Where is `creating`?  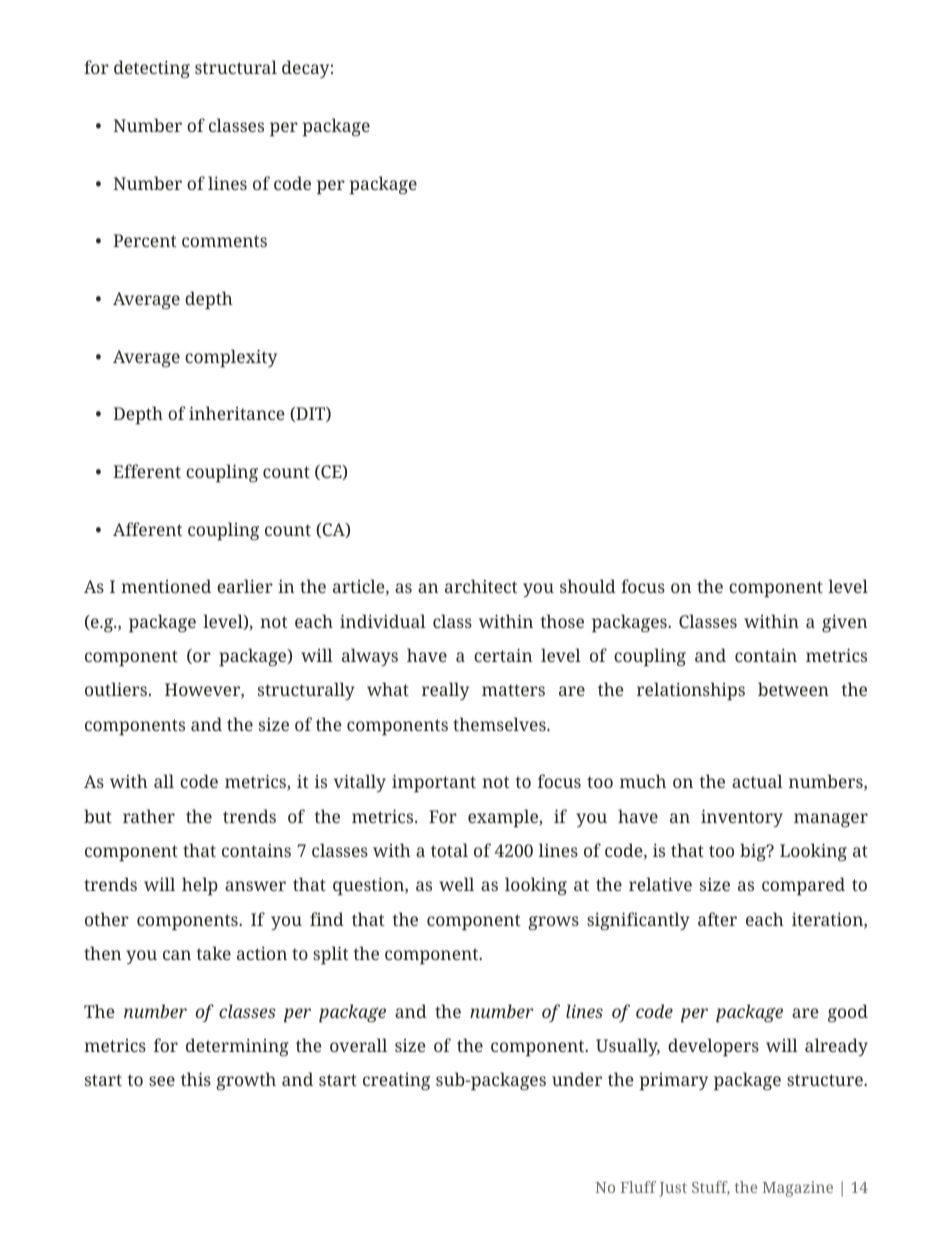
creating is located at coordinates (396, 1081).
